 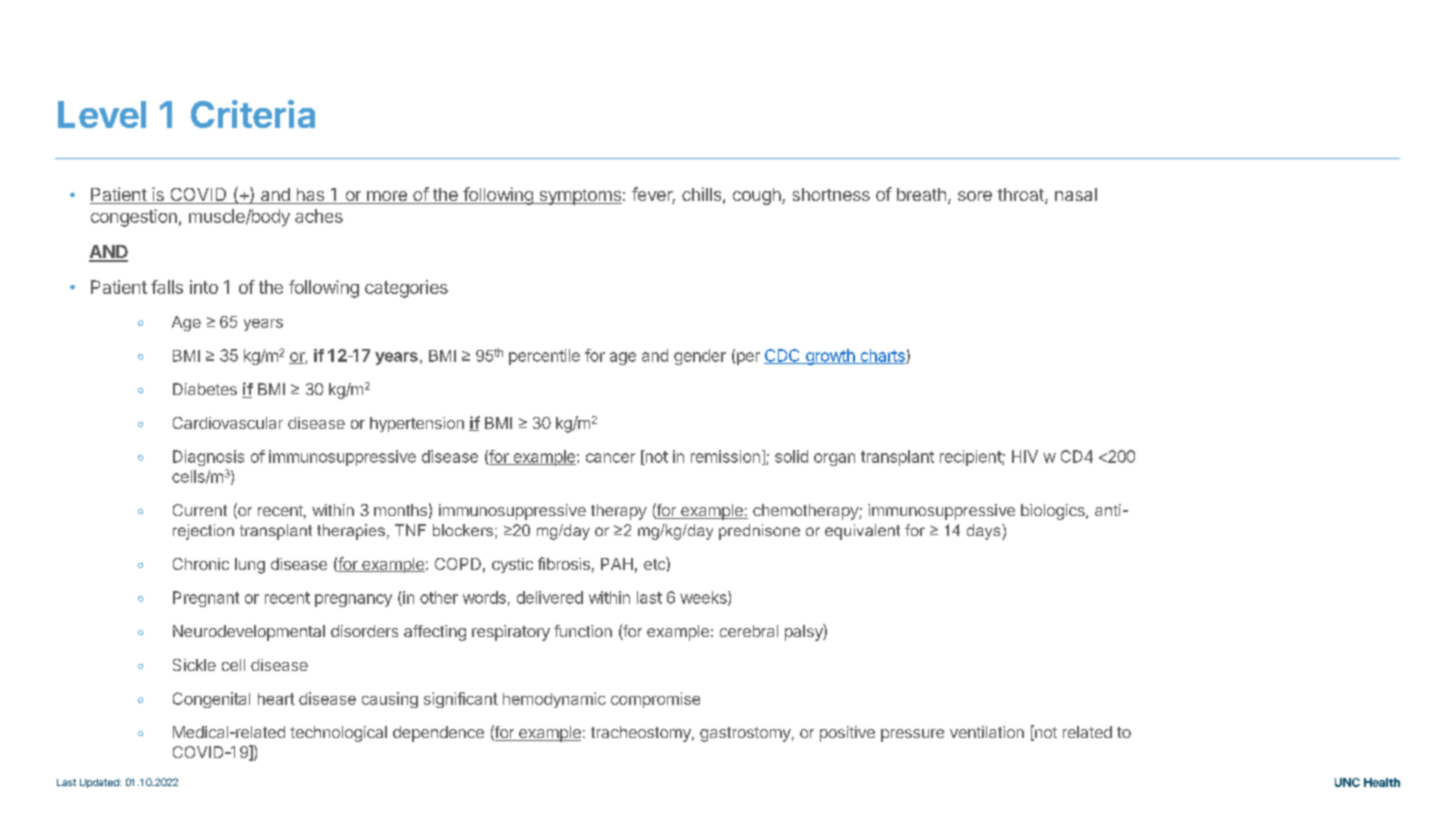 What do you see at coordinates (1025, 456) in the document?
I see `HIV` at bounding box center [1025, 456].
